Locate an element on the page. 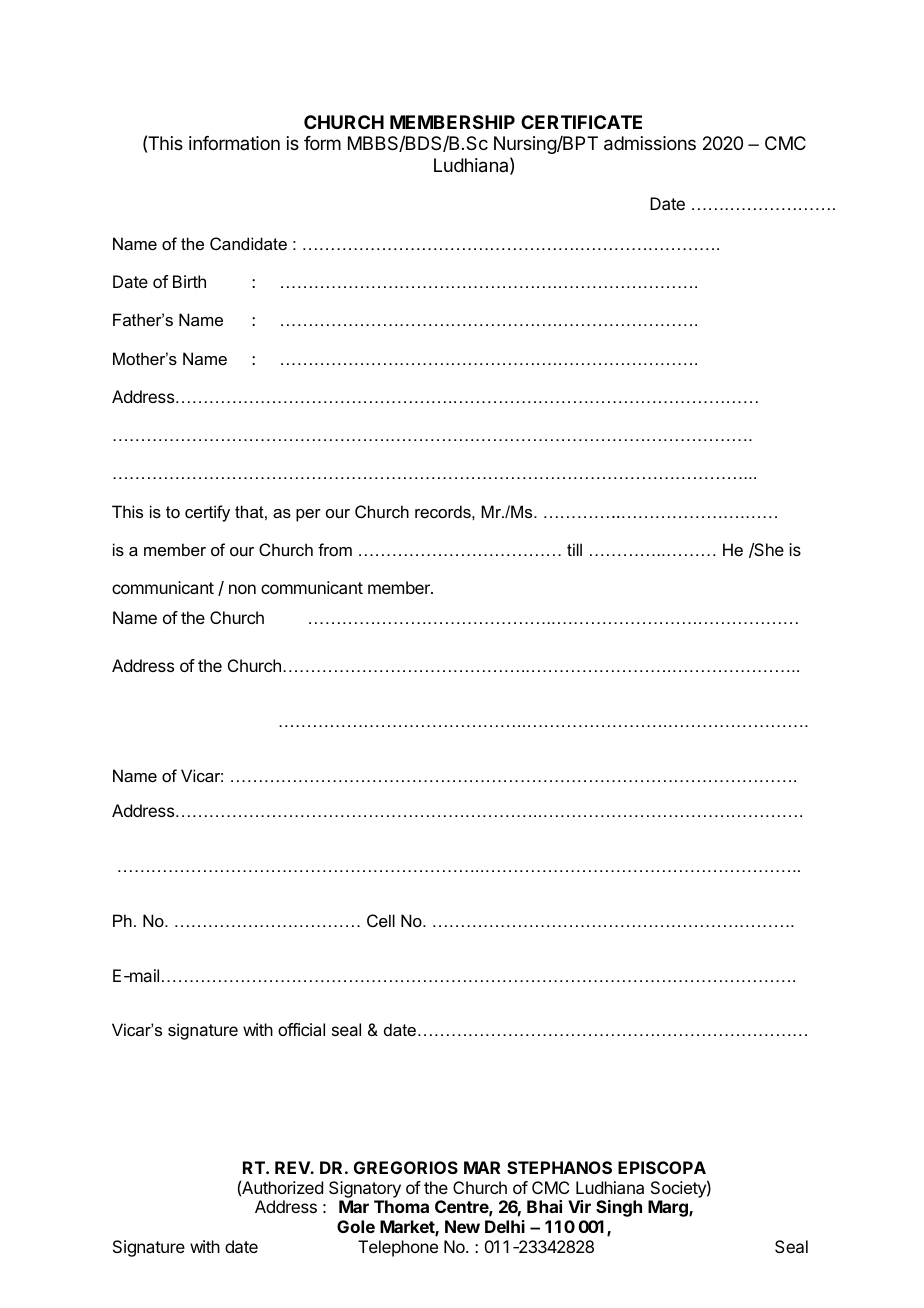  Thoma is located at coordinates (401, 1206).
